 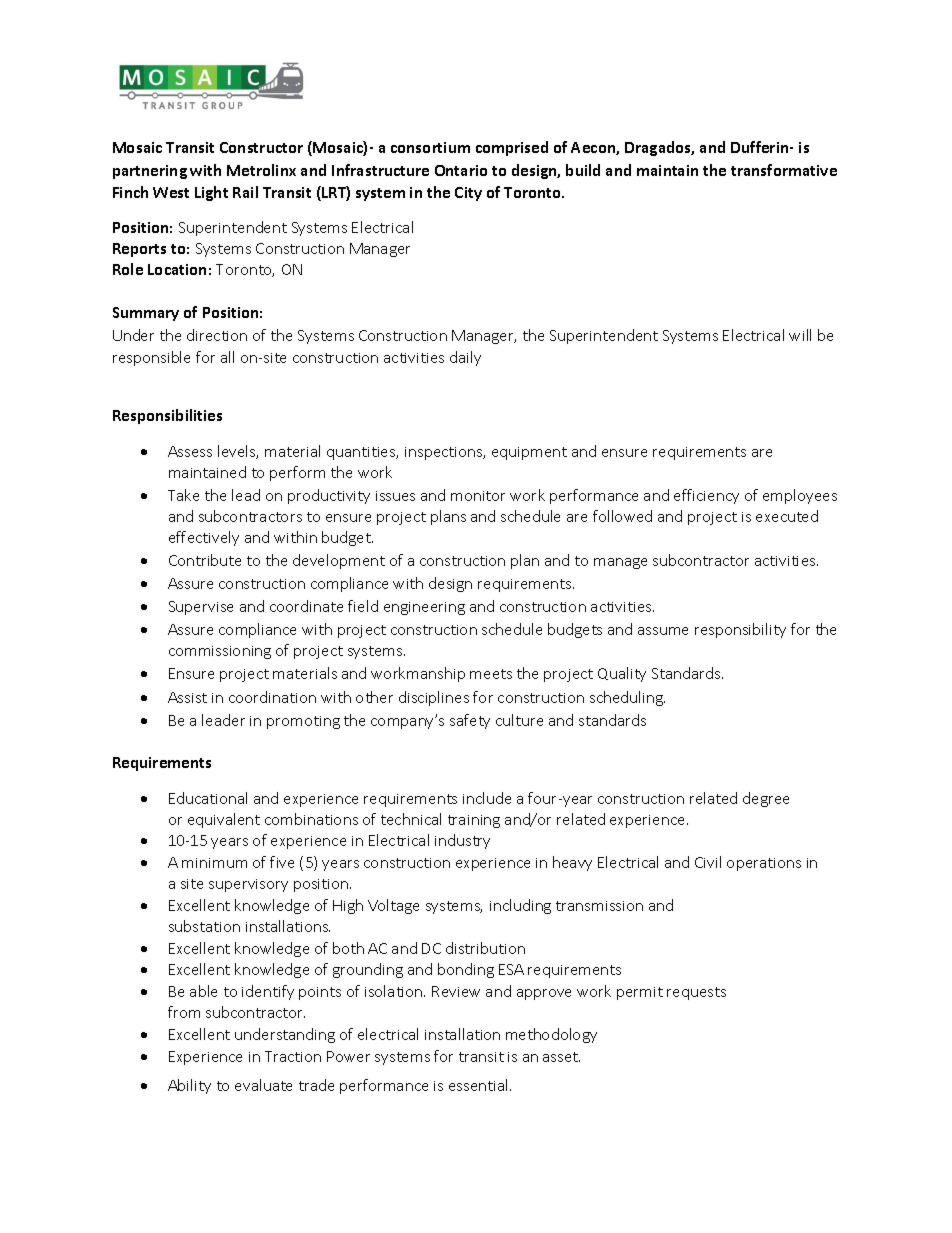 What do you see at coordinates (189, 1086) in the screenshot?
I see `Ability` at bounding box center [189, 1086].
